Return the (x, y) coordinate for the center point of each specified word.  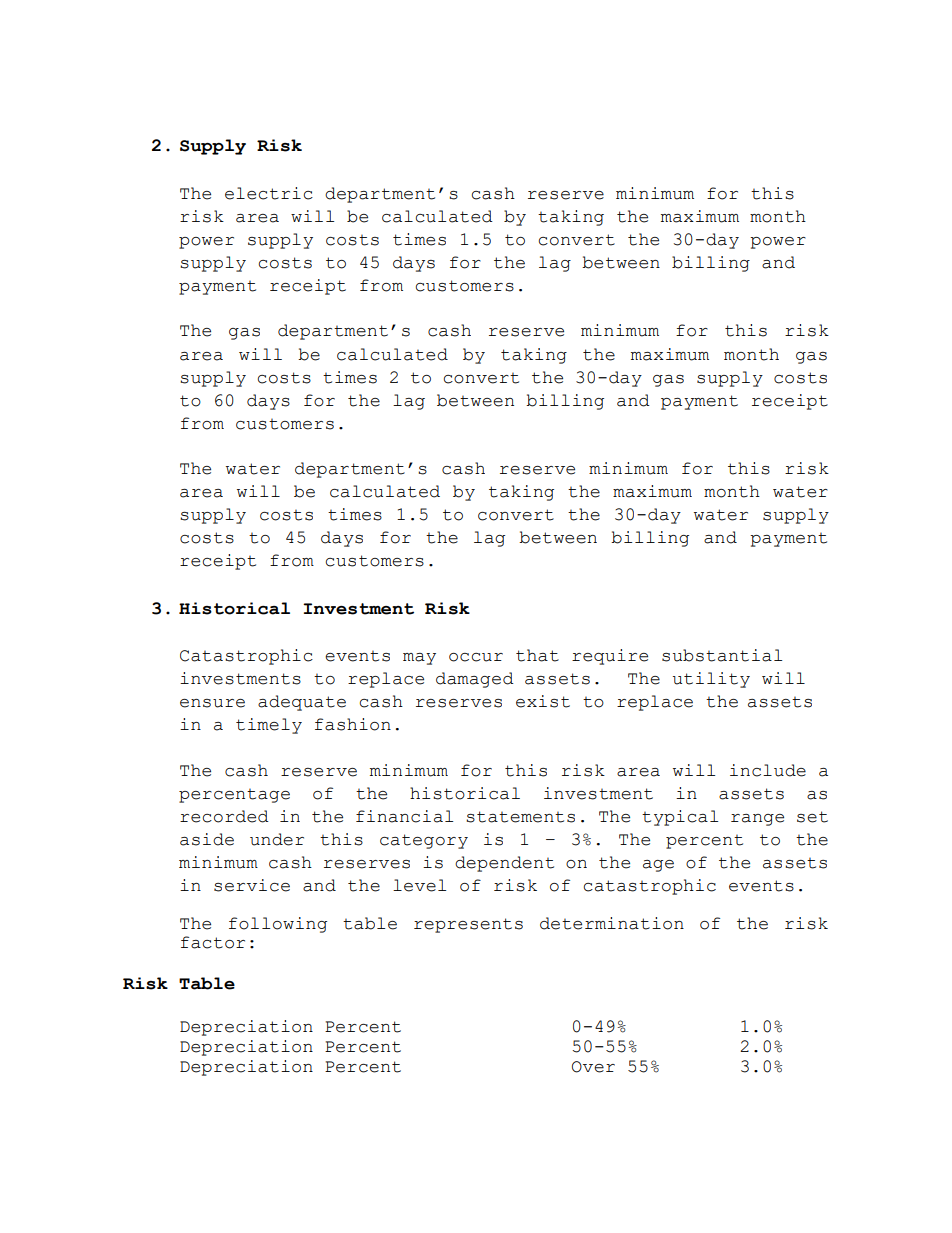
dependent (504, 864)
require (610, 657)
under (277, 839)
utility (711, 680)
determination (612, 923)
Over (593, 1067)
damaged (475, 680)
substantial (722, 655)
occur (476, 657)
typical (680, 818)
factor (213, 942)
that (537, 655)
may (419, 659)
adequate (302, 703)
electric (269, 193)
